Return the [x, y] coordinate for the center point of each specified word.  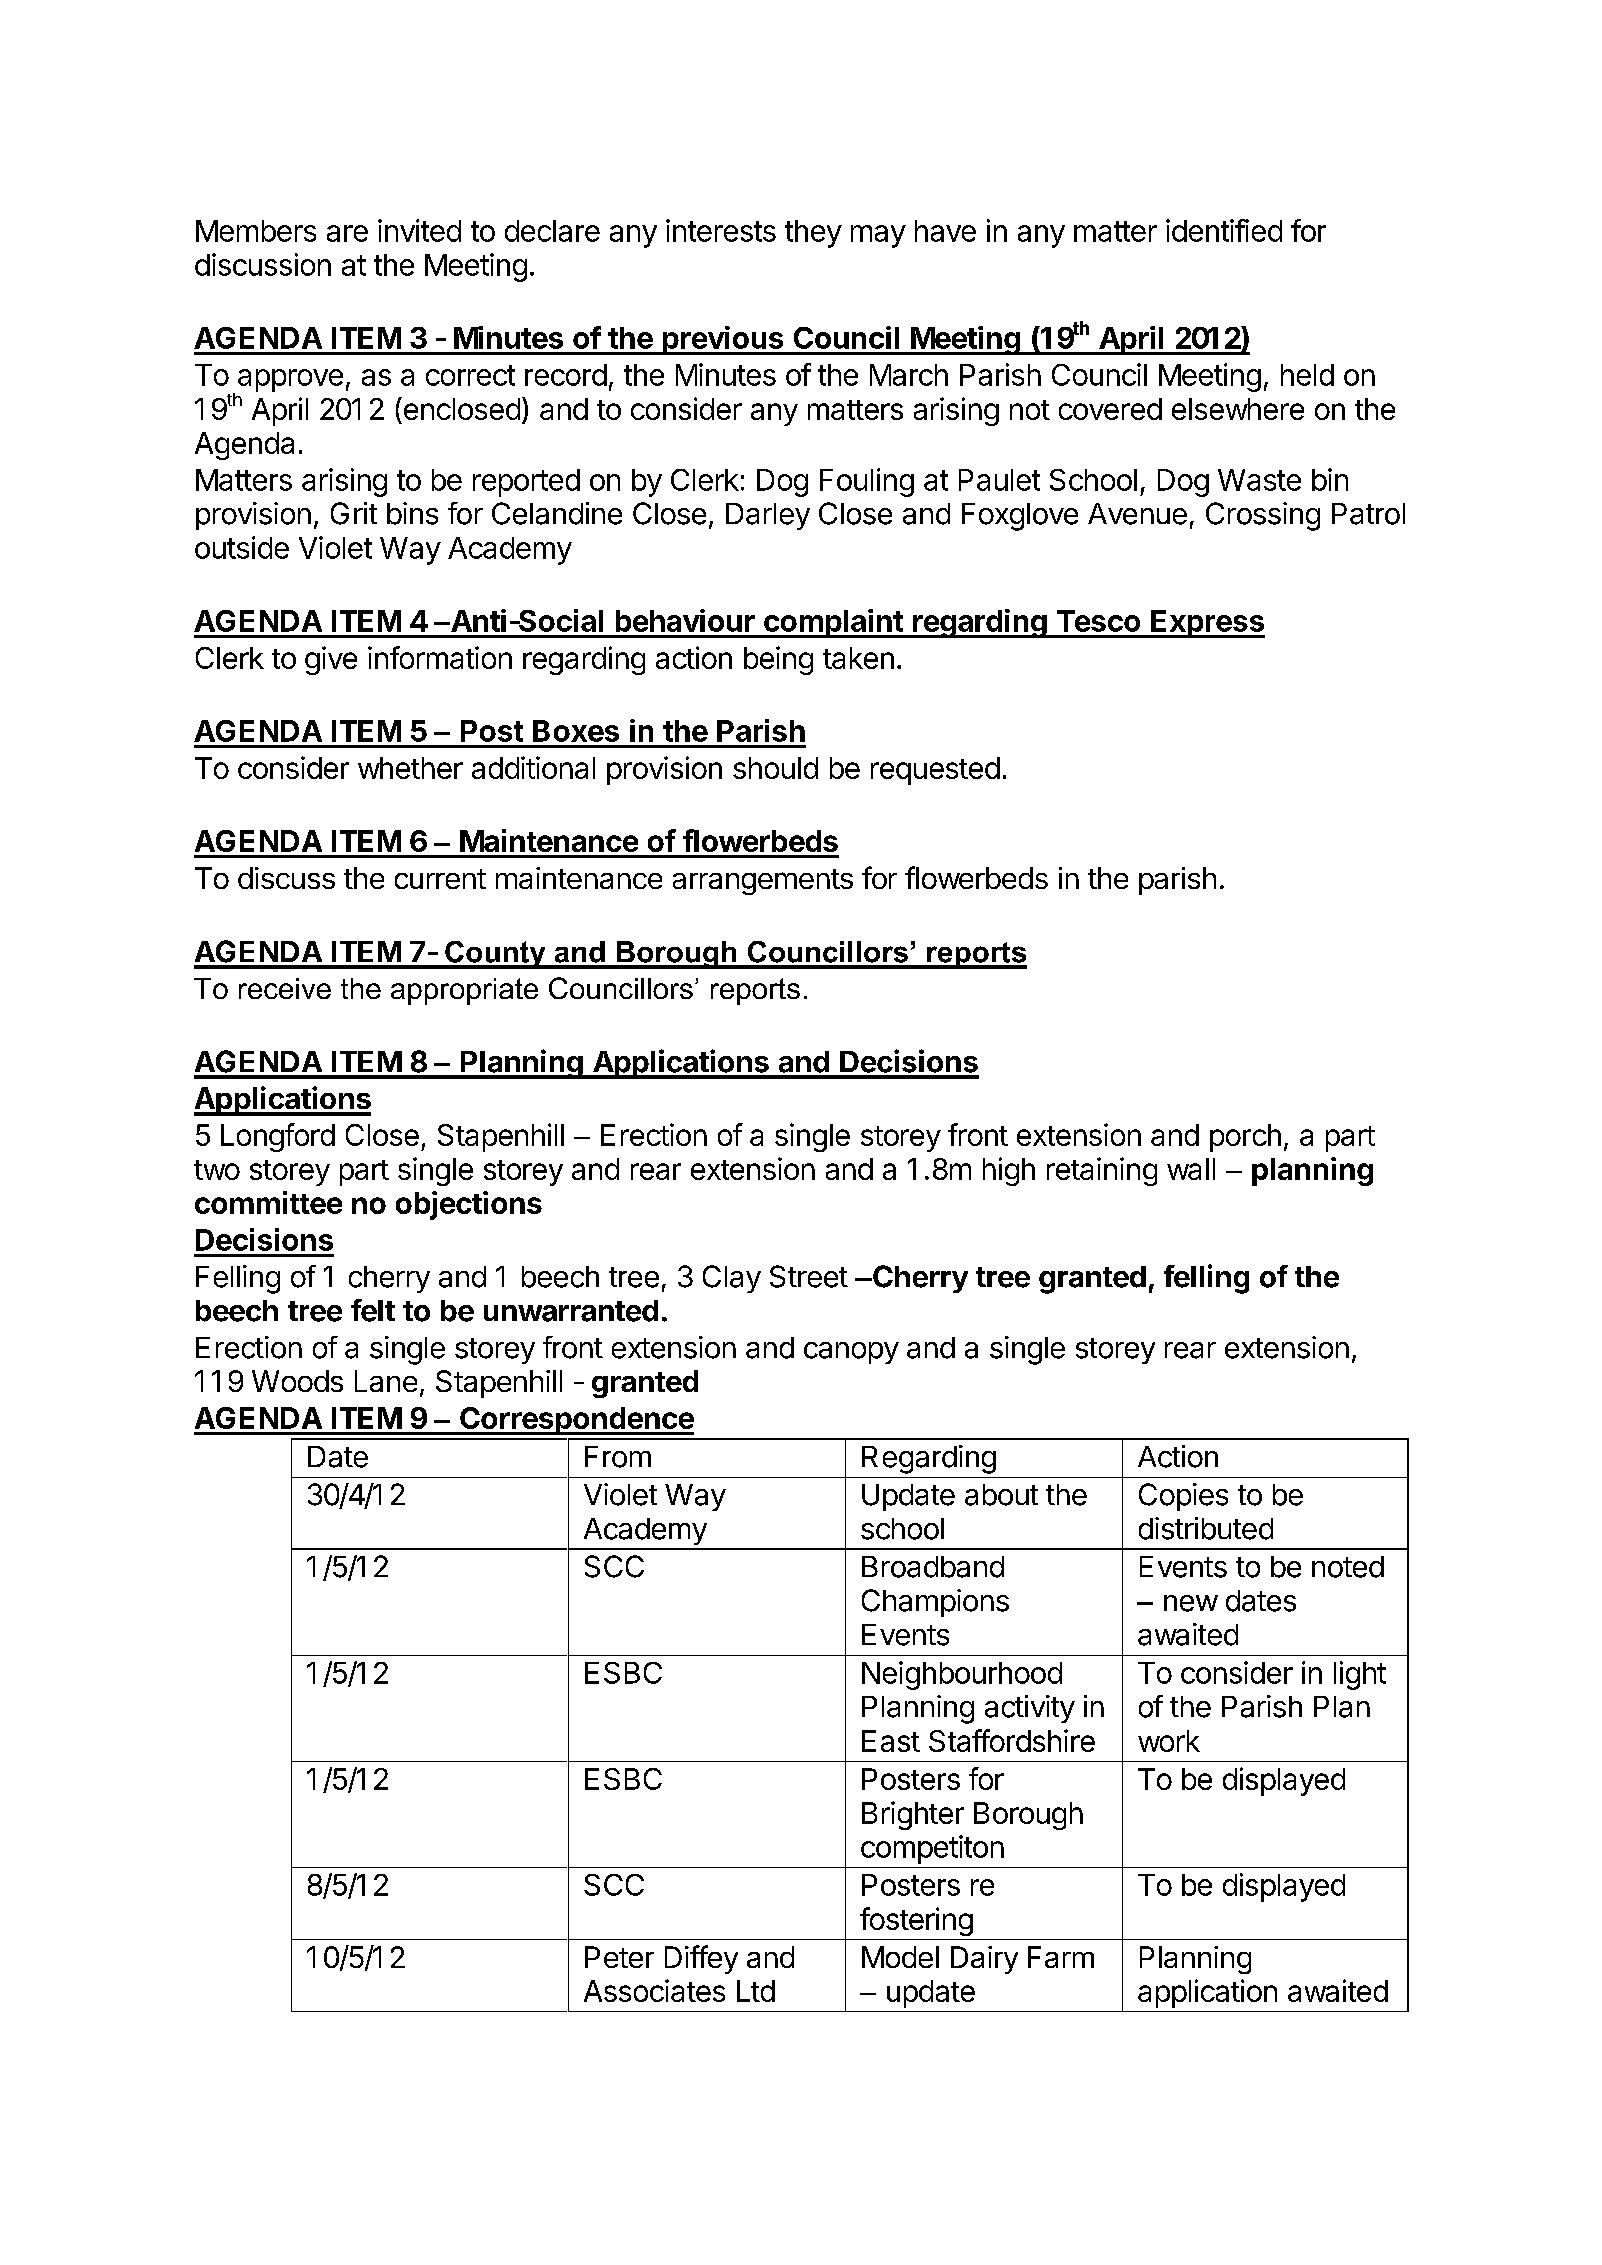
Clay [732, 1279]
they [813, 234]
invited [419, 230]
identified [1224, 230]
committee [268, 1202]
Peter [619, 1957]
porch [1245, 1138]
